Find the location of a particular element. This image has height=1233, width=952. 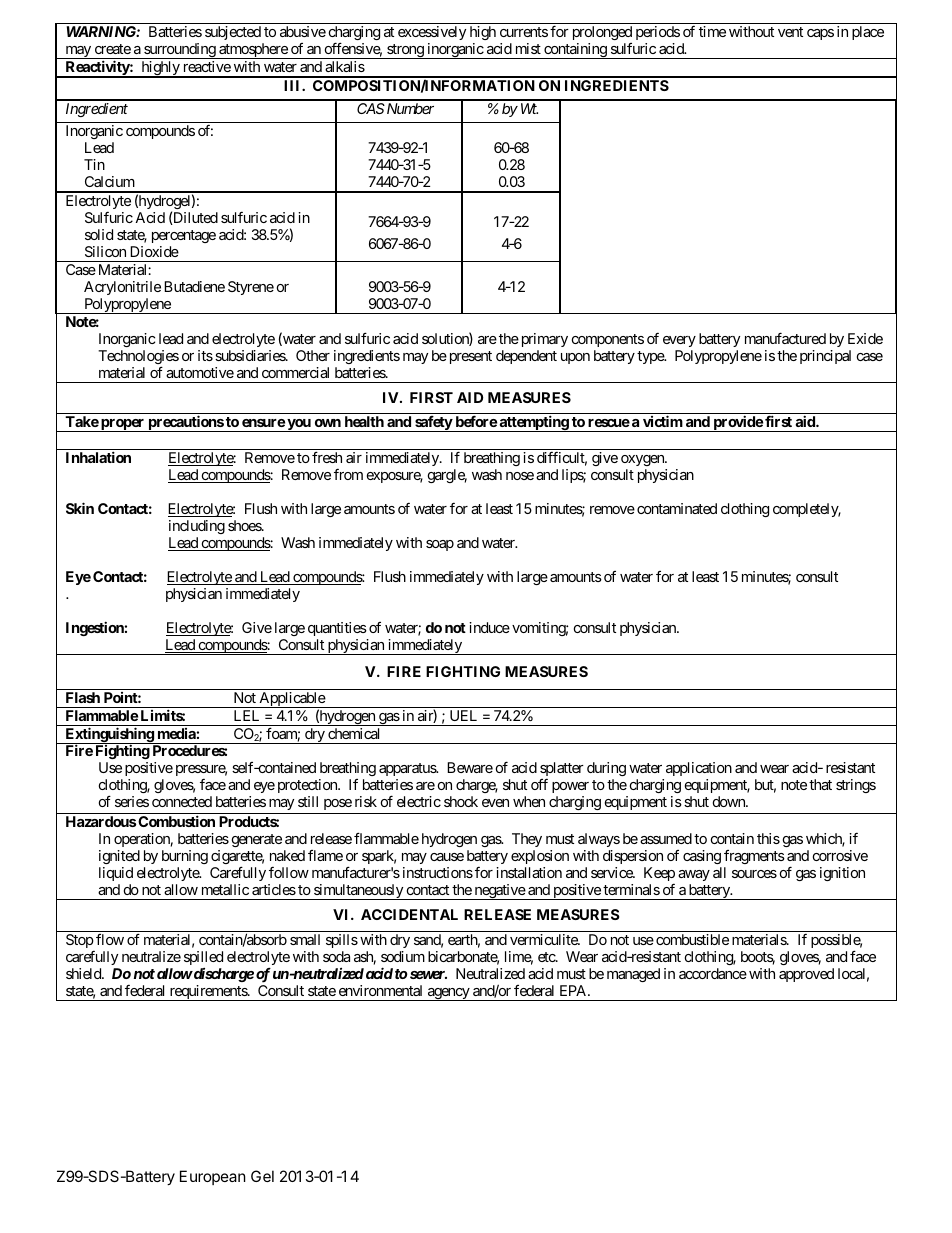

European is located at coordinates (213, 1177).
